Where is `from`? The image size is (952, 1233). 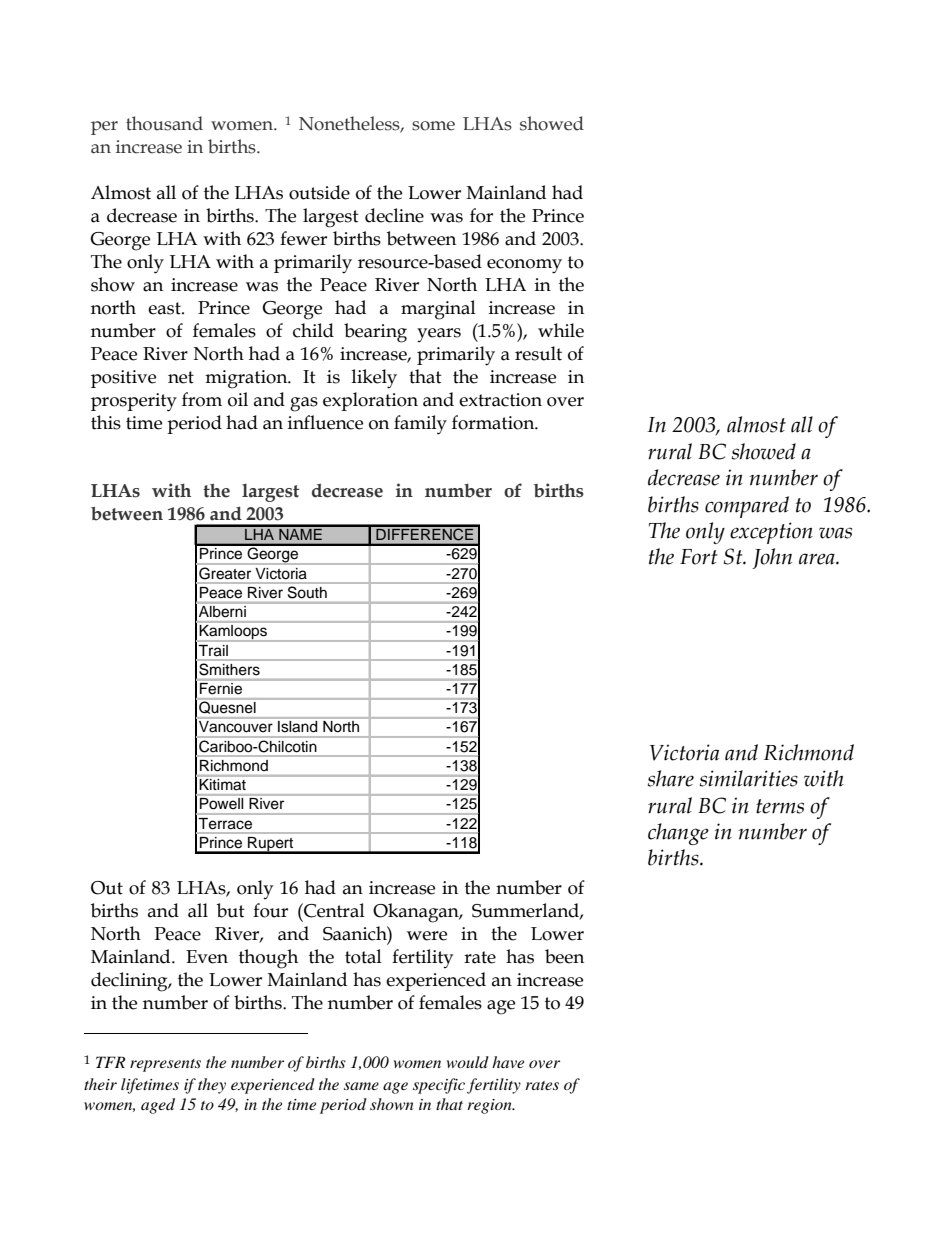
from is located at coordinates (202, 399).
